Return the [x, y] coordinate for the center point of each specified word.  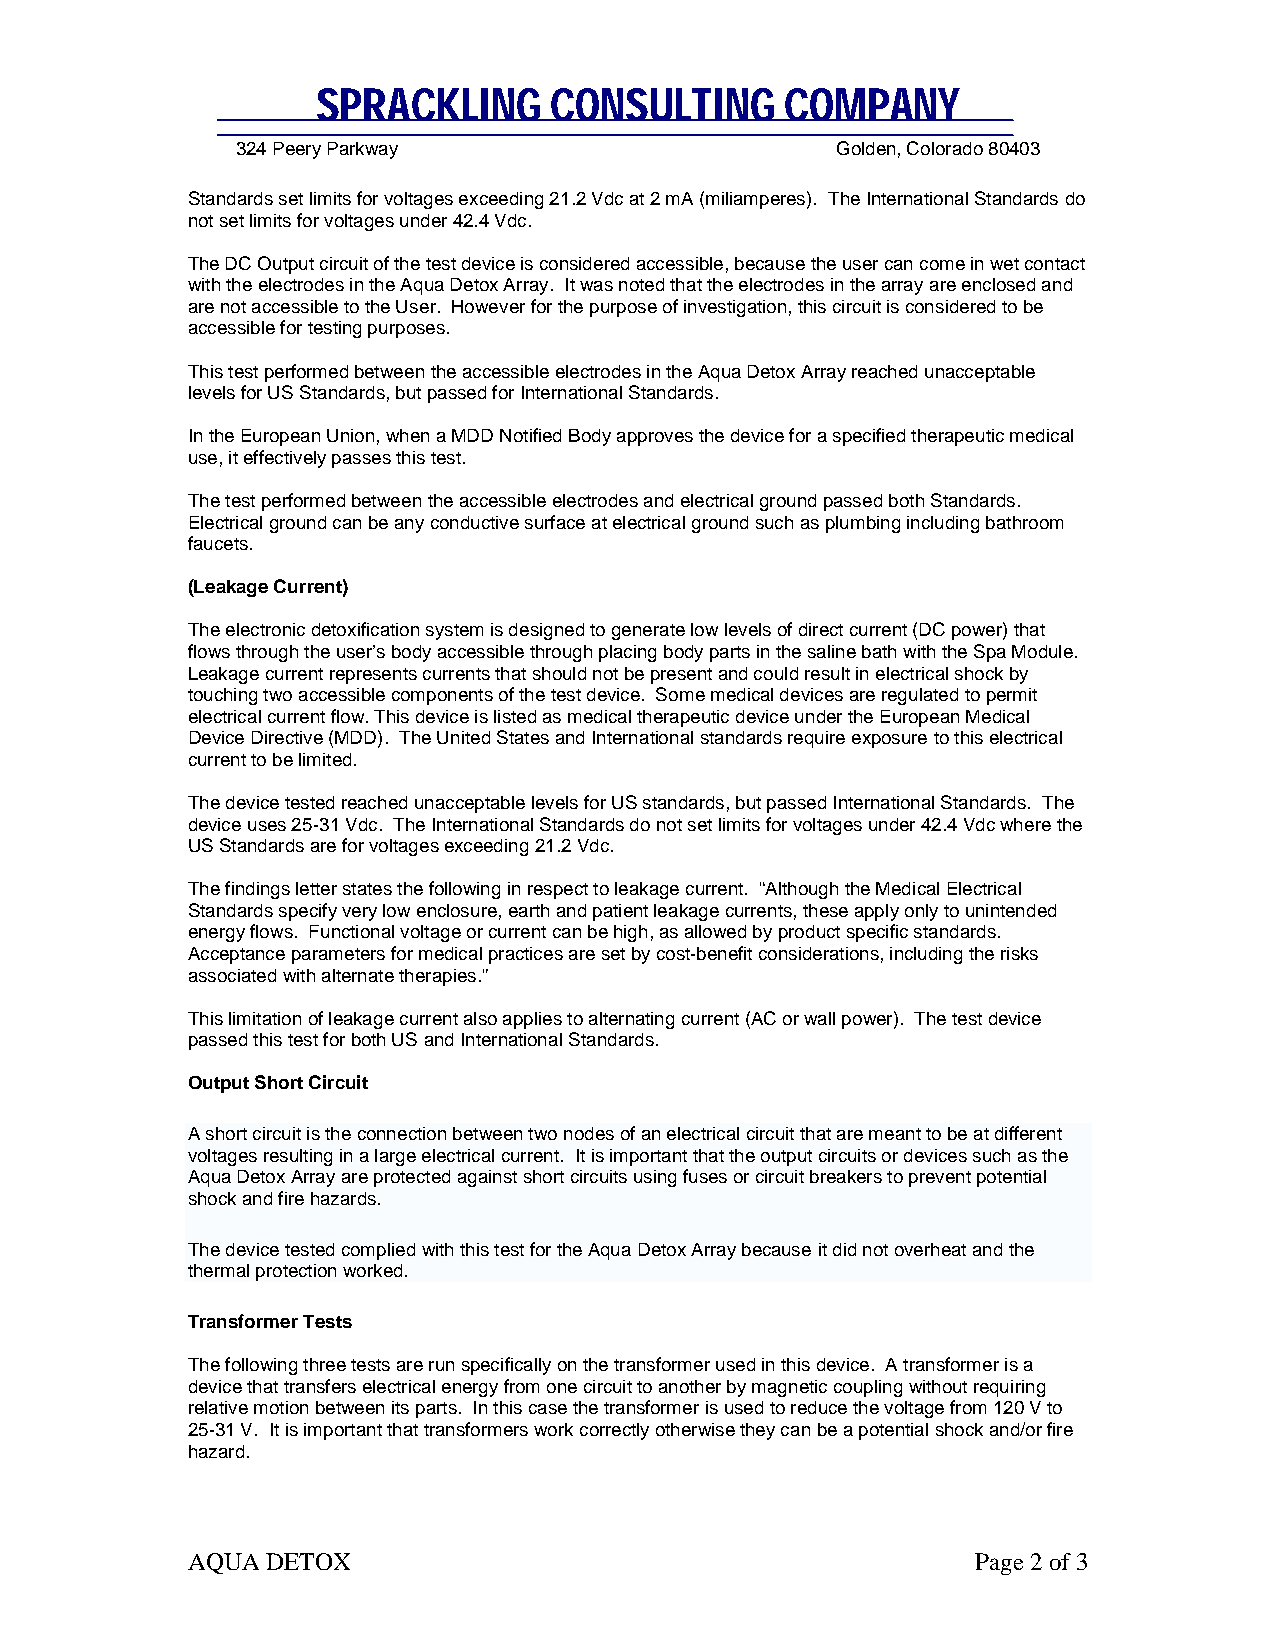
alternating [631, 1020]
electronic [265, 629]
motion [281, 1407]
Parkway [363, 150]
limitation [265, 1018]
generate [648, 632]
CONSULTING [662, 104]
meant [895, 1134]
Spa [990, 653]
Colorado [945, 148]
